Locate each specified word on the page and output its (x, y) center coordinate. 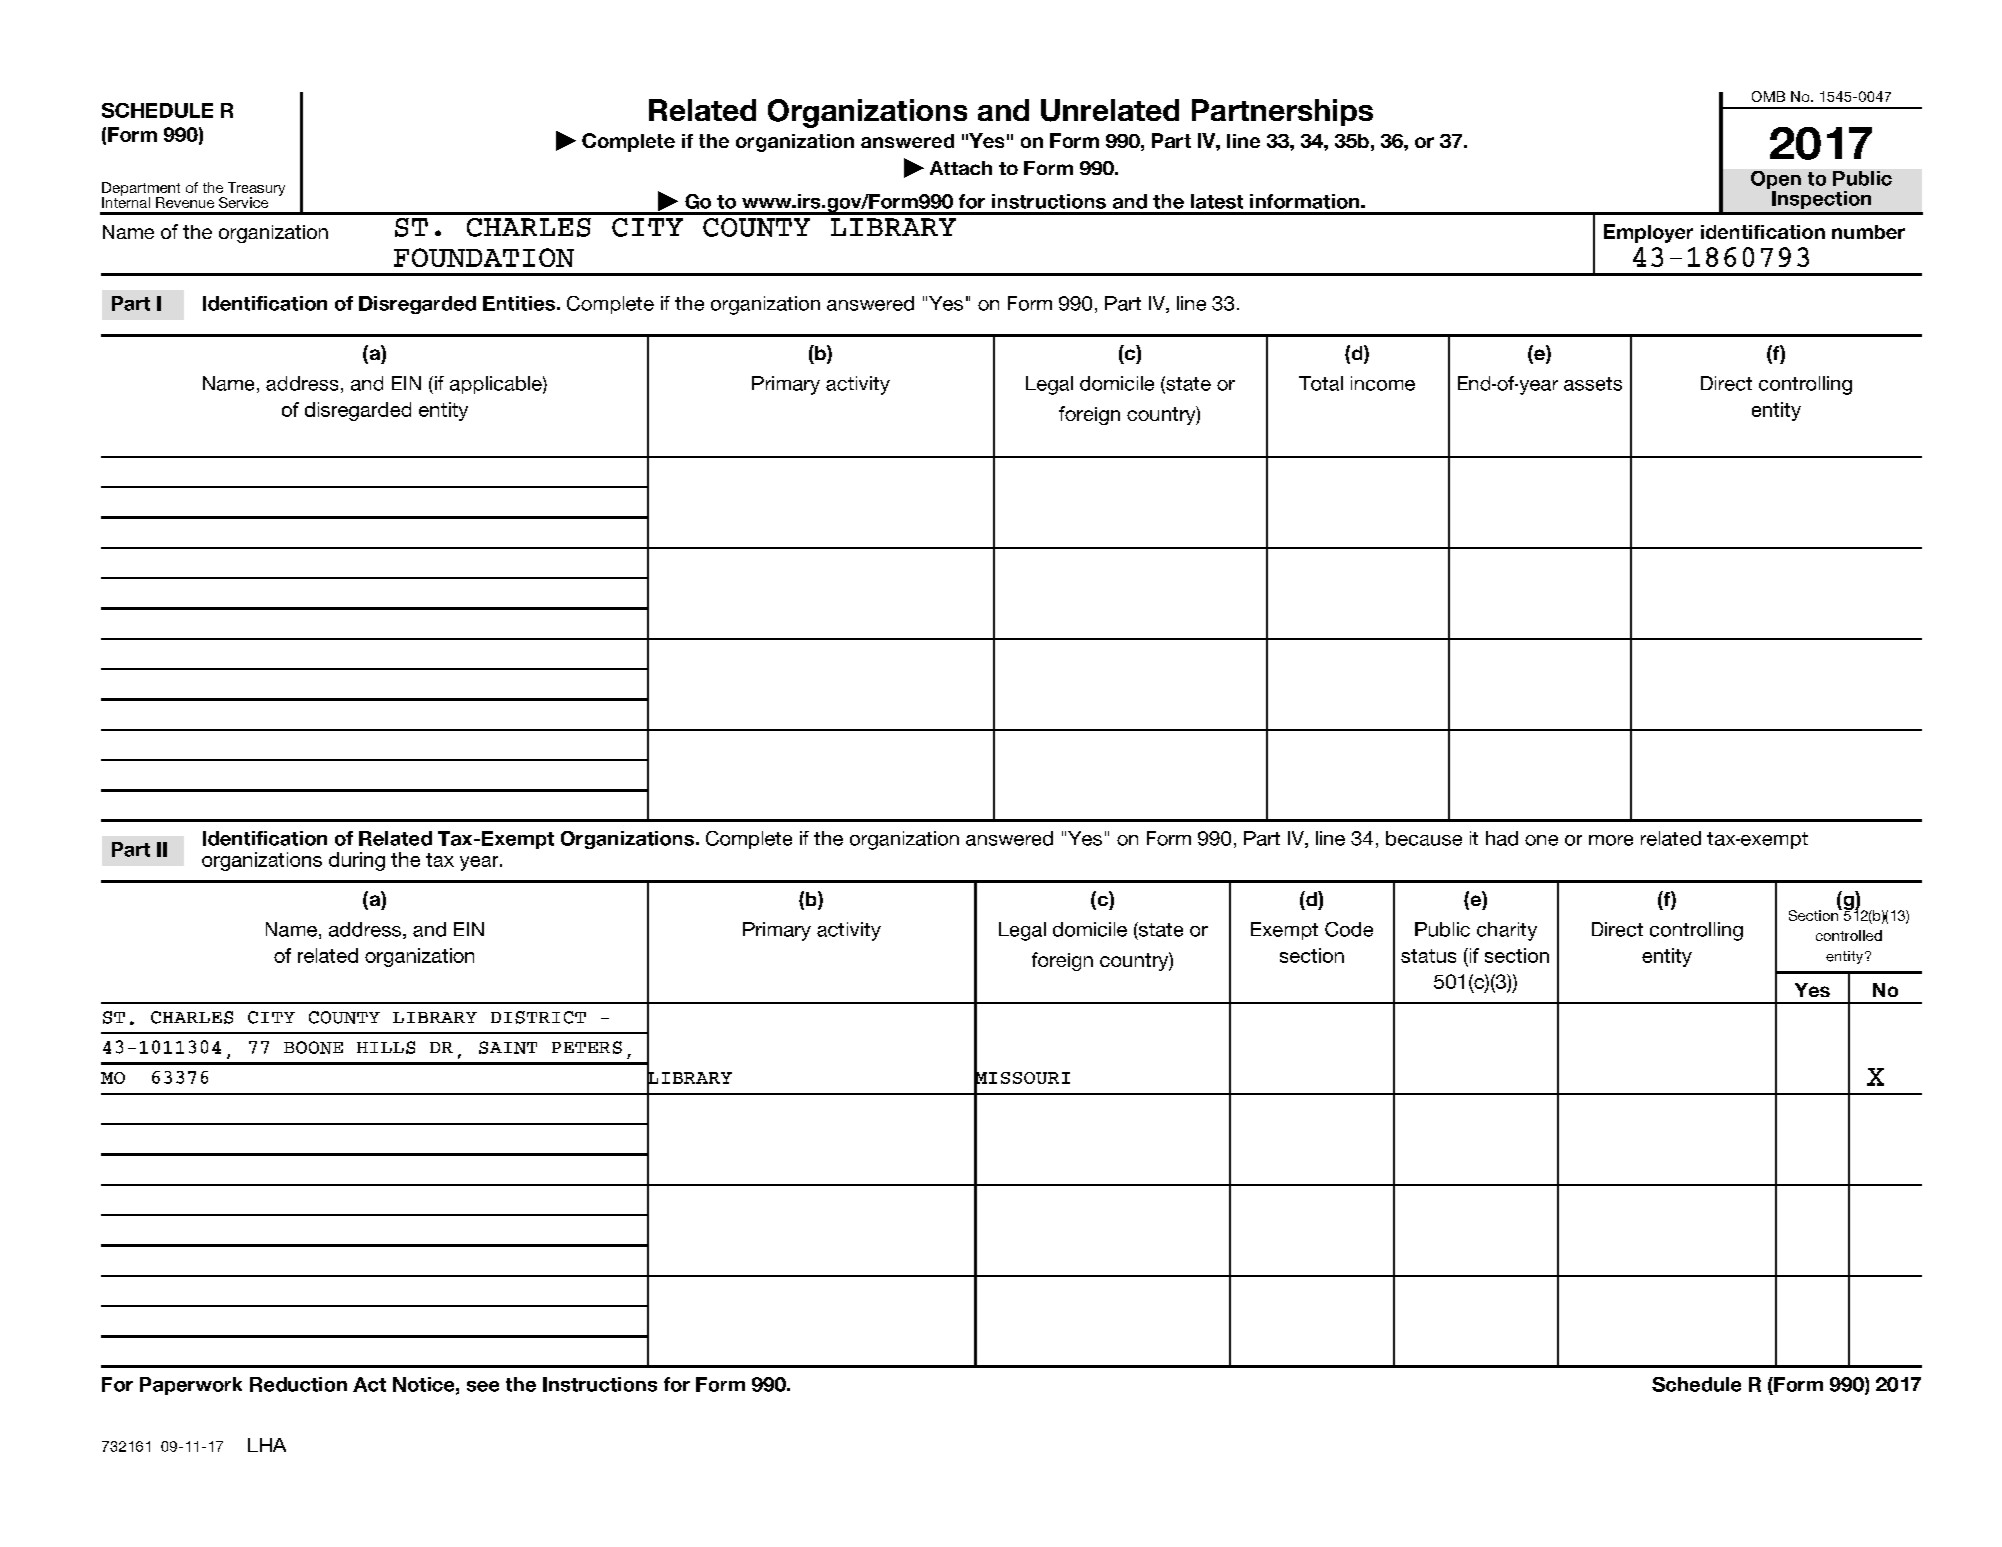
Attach (961, 168)
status (1428, 956)
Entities (519, 303)
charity (1507, 931)
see (483, 1386)
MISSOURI (1022, 1078)
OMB (1768, 96)
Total (1321, 383)
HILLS (386, 1047)
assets (1593, 384)
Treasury (256, 190)
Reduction (298, 1384)
